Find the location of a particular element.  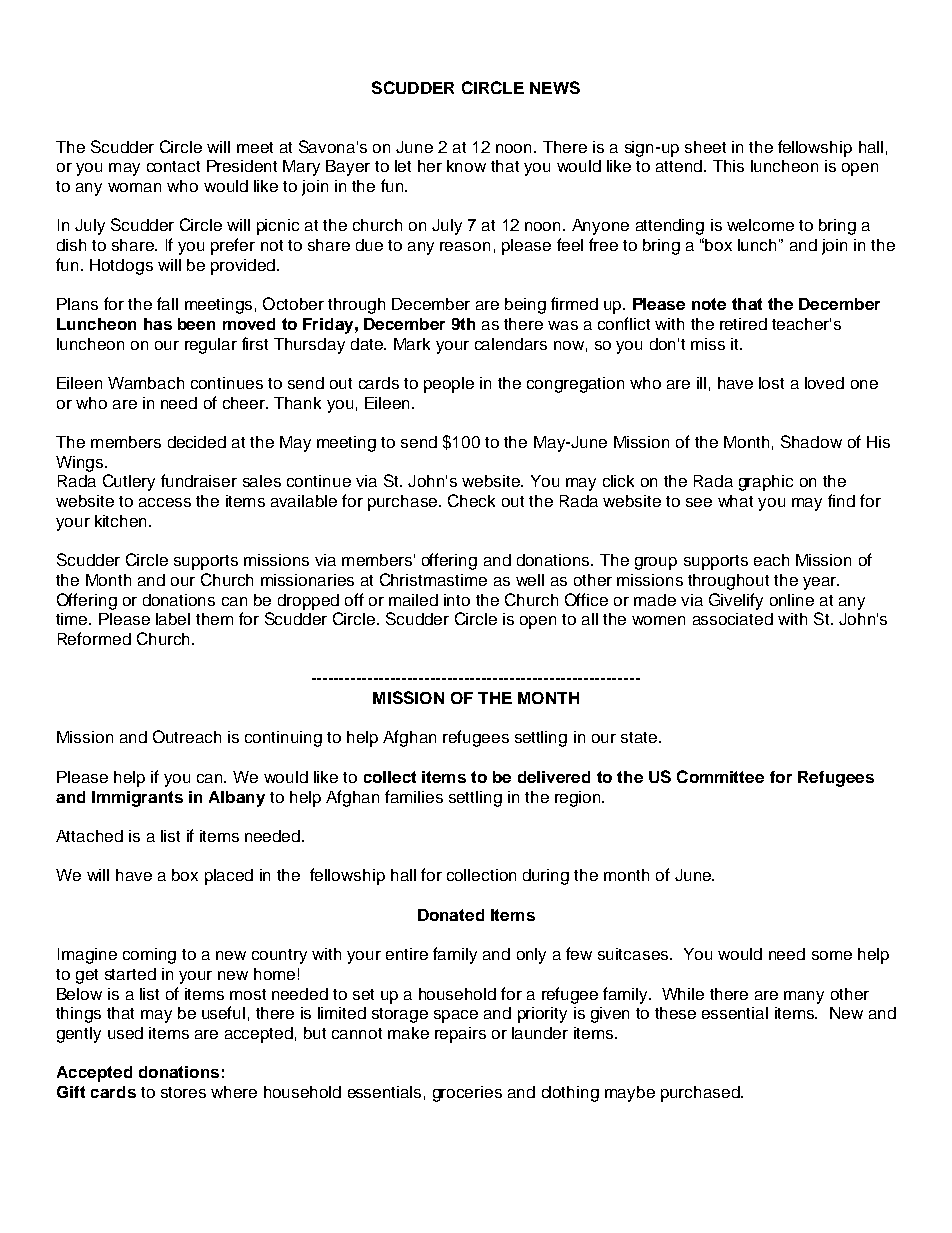

Committee is located at coordinates (720, 776).
